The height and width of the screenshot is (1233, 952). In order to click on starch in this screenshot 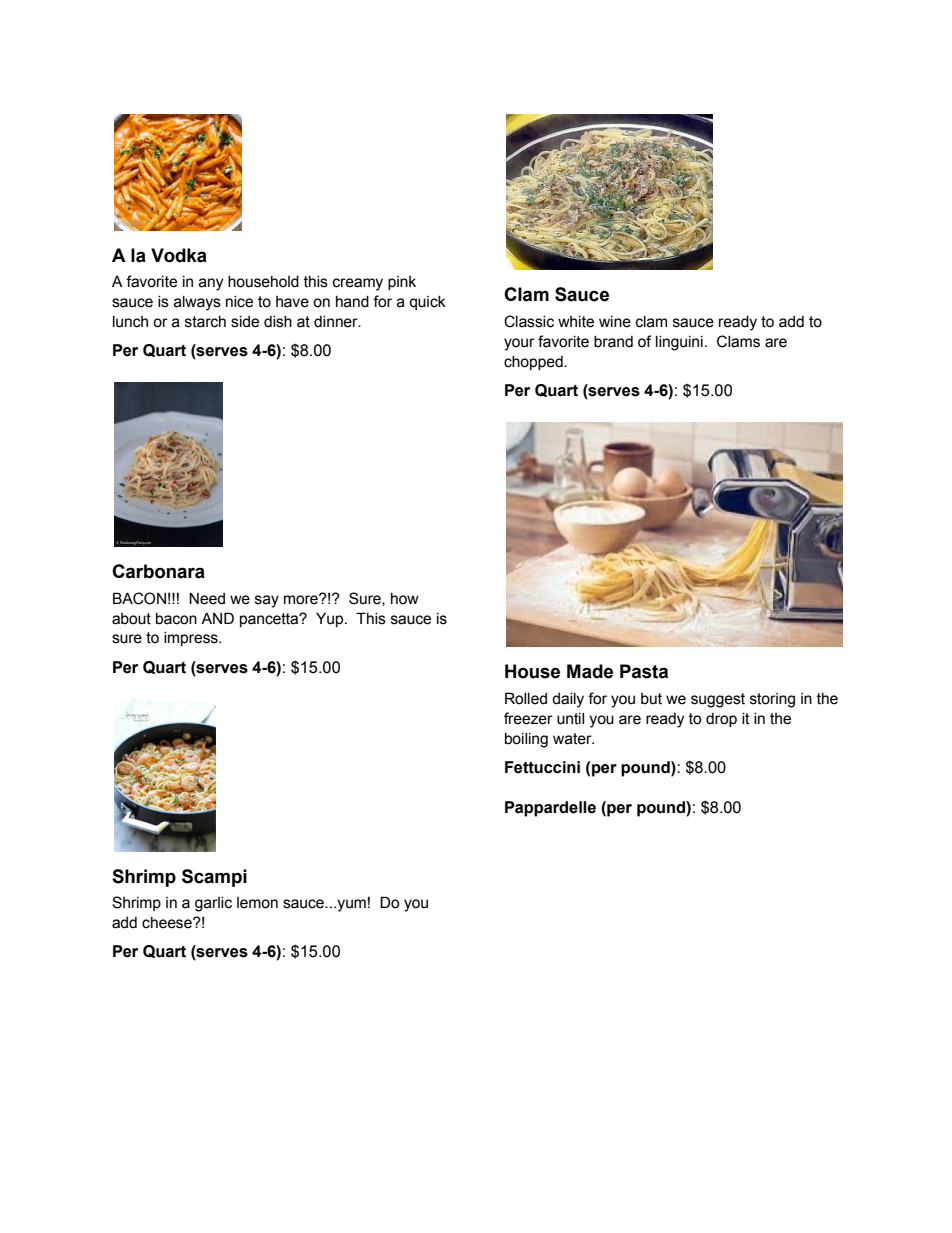, I will do `click(205, 322)`.
